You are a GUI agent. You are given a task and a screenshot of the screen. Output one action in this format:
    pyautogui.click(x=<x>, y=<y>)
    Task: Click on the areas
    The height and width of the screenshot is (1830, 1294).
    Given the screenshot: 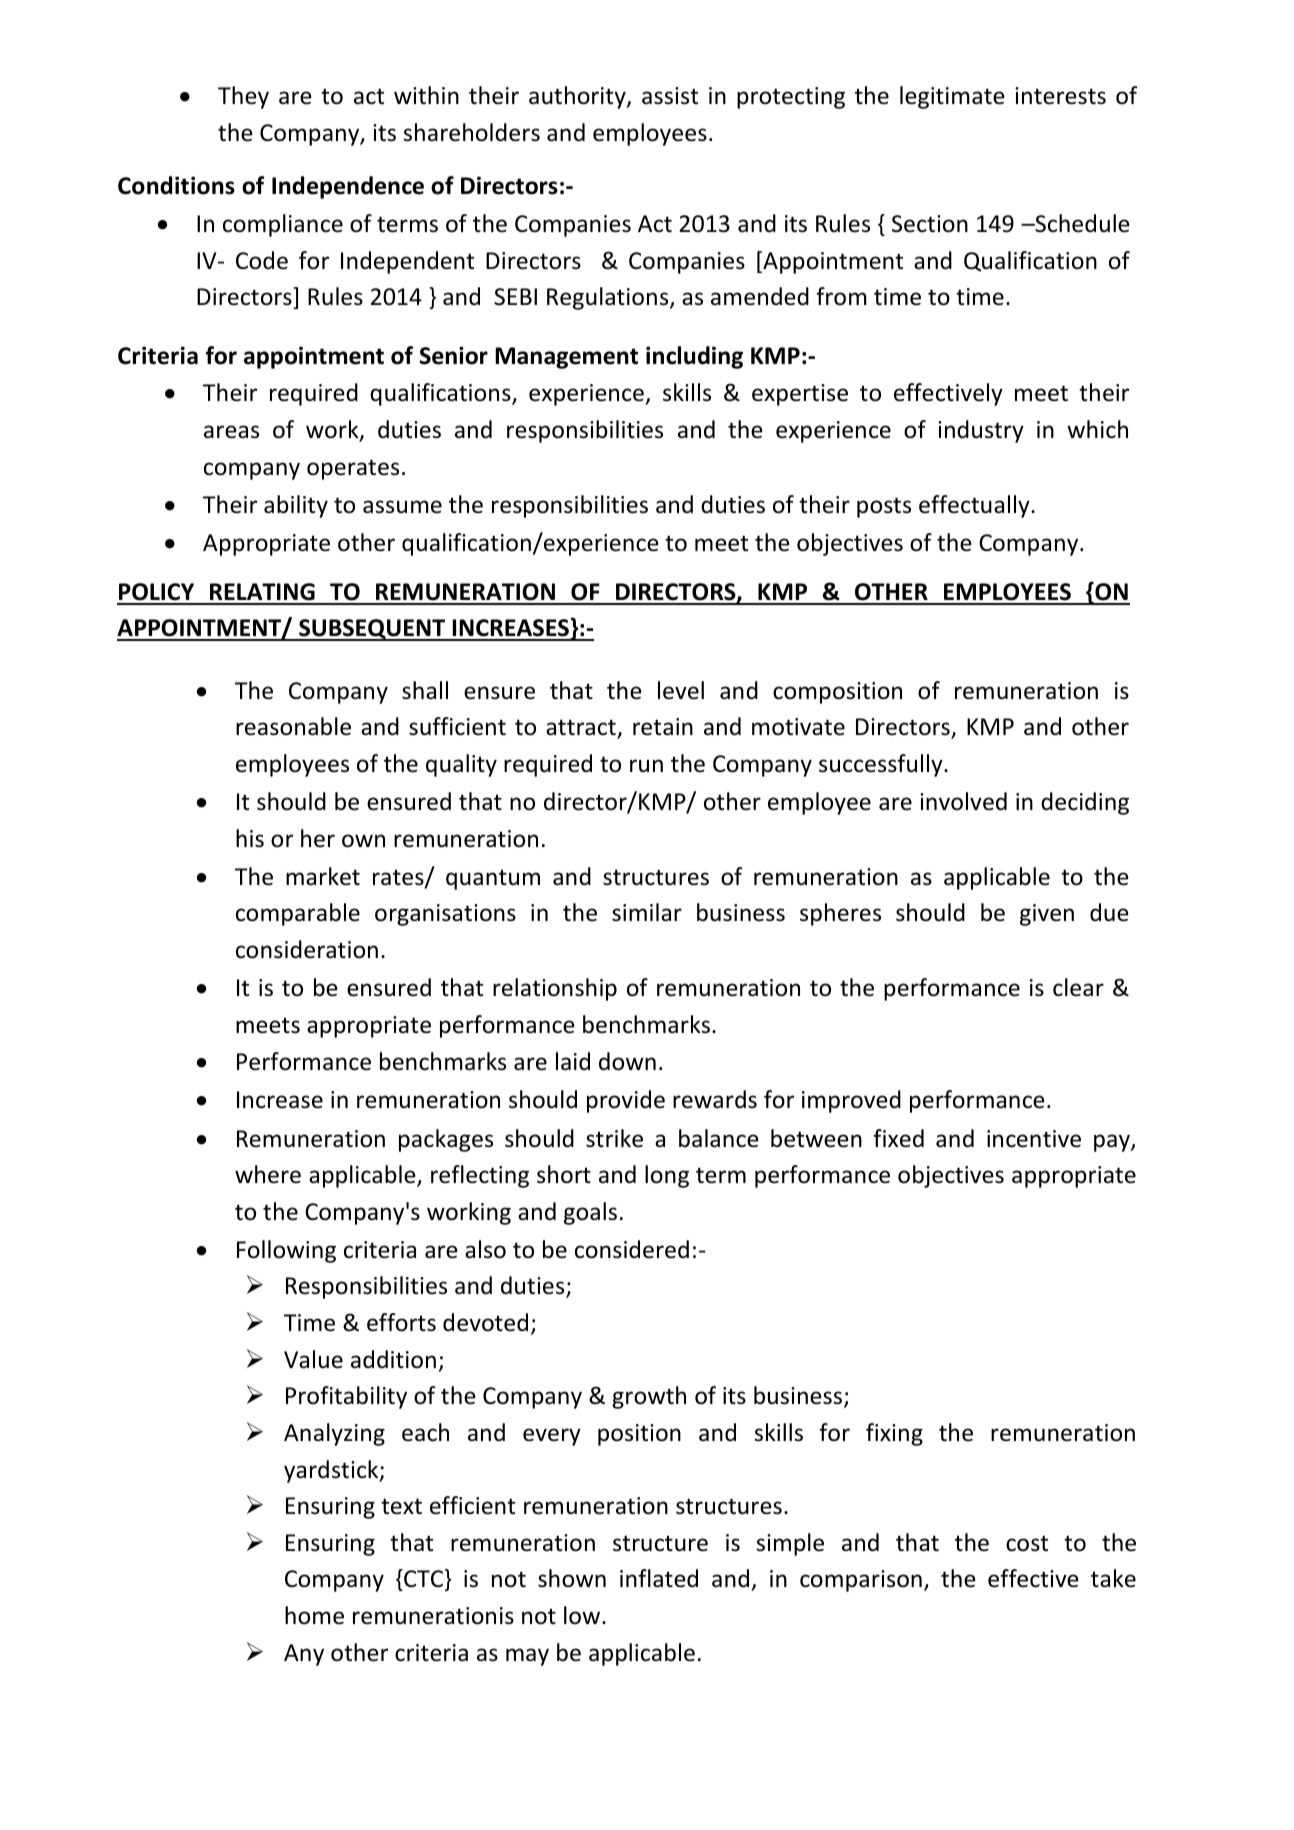 What is the action you would take?
    pyautogui.click(x=231, y=432)
